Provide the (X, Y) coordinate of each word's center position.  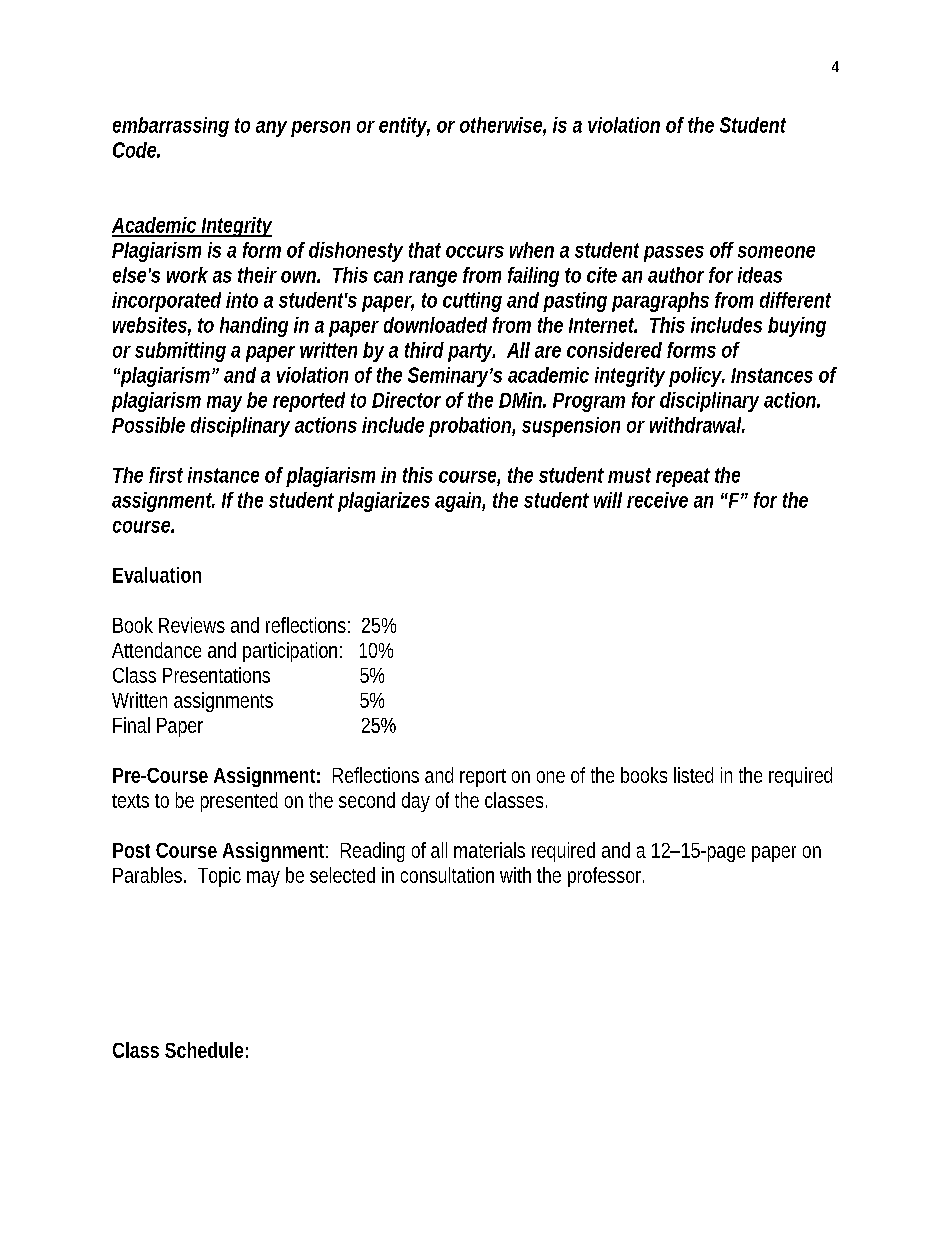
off (722, 250)
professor (606, 877)
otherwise (503, 126)
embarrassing (171, 127)
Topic (219, 877)
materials (489, 850)
